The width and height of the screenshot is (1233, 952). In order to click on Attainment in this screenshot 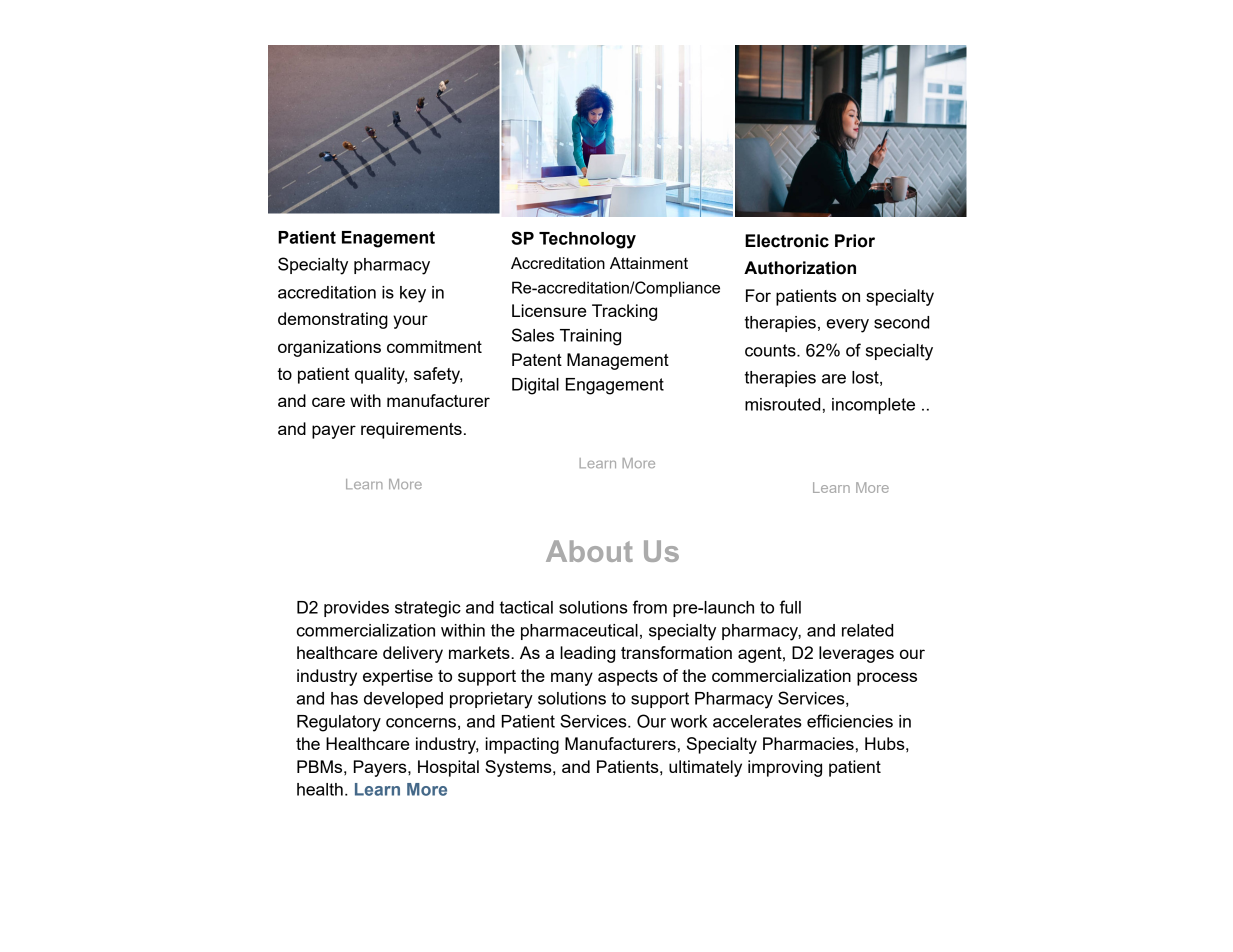, I will do `click(649, 263)`.
